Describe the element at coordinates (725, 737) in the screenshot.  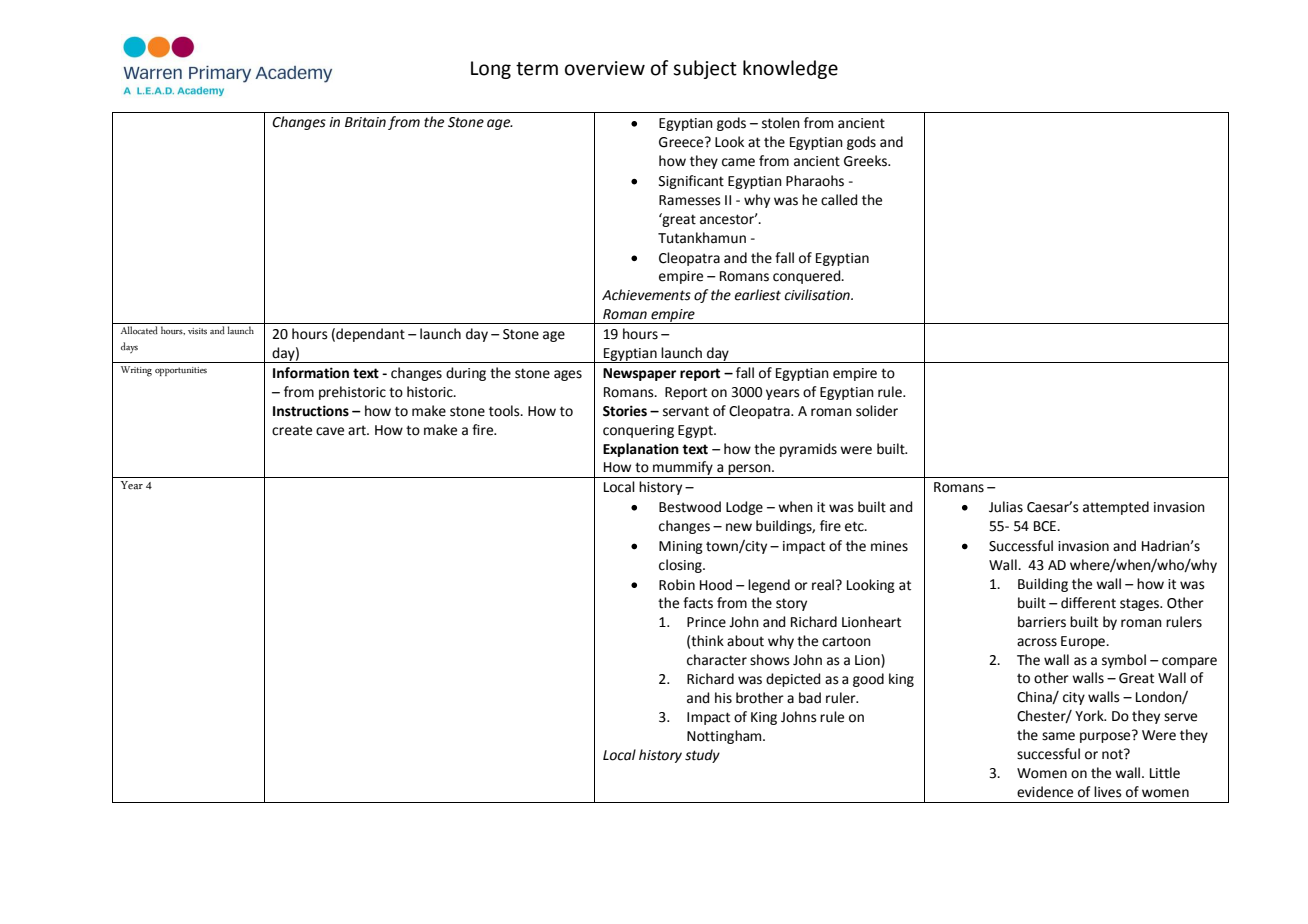
I see `Nottingham` at that location.
